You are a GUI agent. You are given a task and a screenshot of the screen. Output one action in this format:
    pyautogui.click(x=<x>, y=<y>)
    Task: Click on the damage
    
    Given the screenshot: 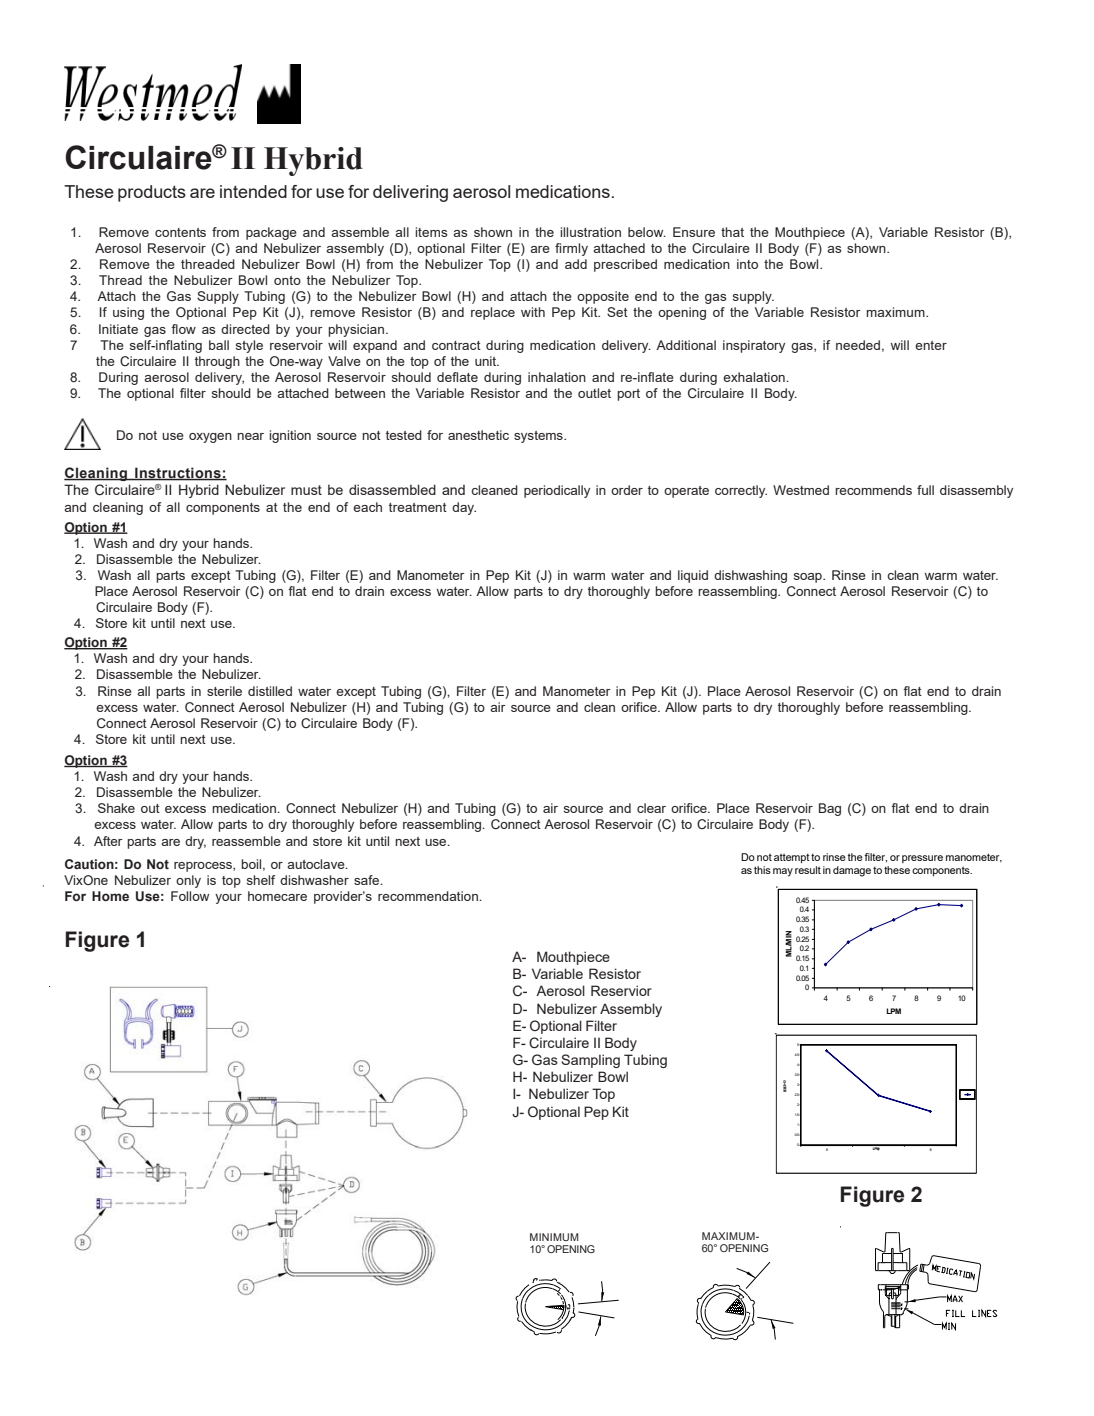 What is the action you would take?
    pyautogui.click(x=852, y=871)
